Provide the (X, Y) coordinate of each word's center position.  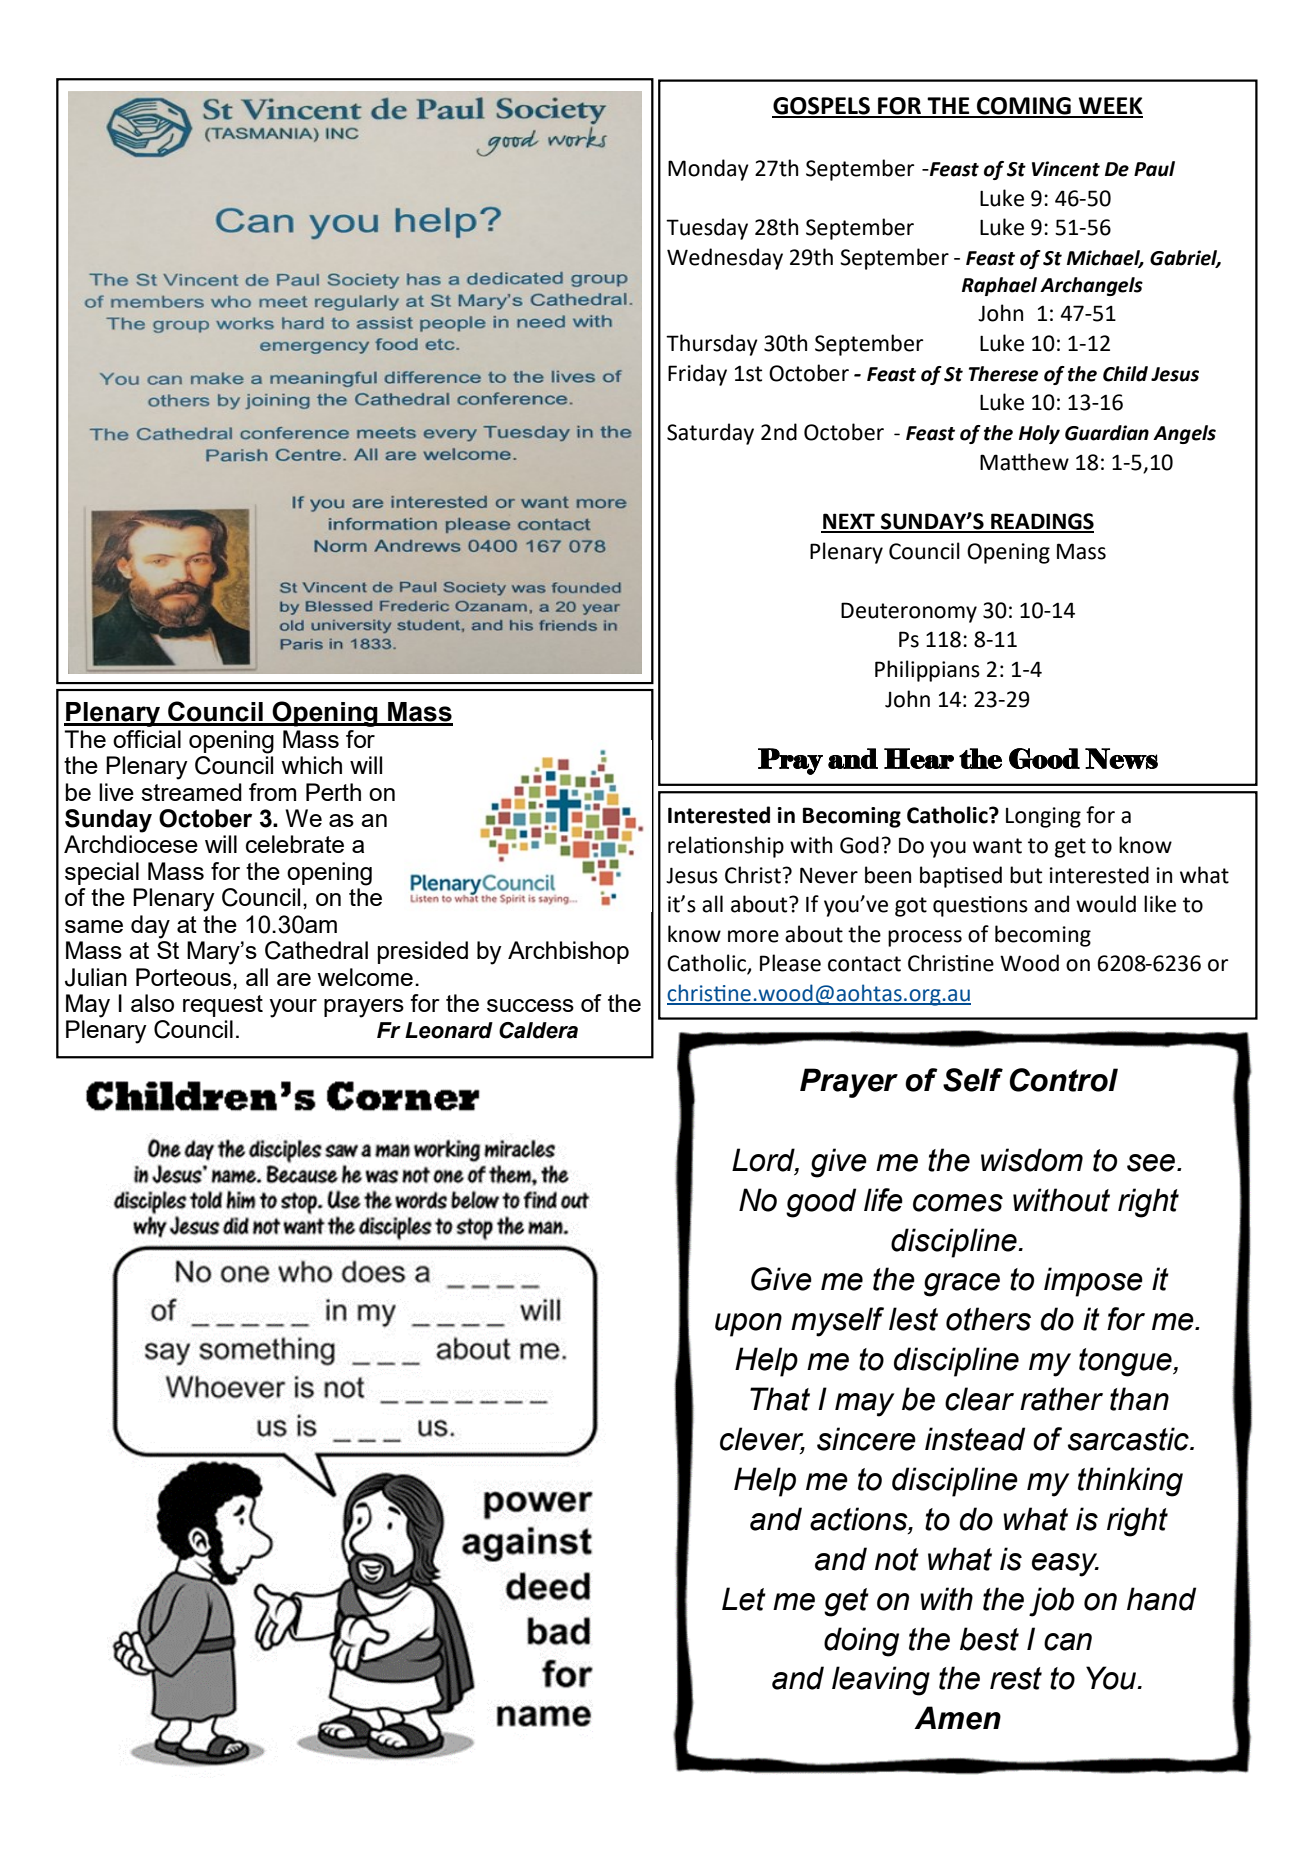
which (311, 765)
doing (861, 1642)
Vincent (1066, 169)
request (223, 1006)
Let (744, 1599)
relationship (726, 847)
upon (748, 1325)
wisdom (1032, 1160)
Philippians (927, 671)
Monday (708, 170)
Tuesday (707, 229)
